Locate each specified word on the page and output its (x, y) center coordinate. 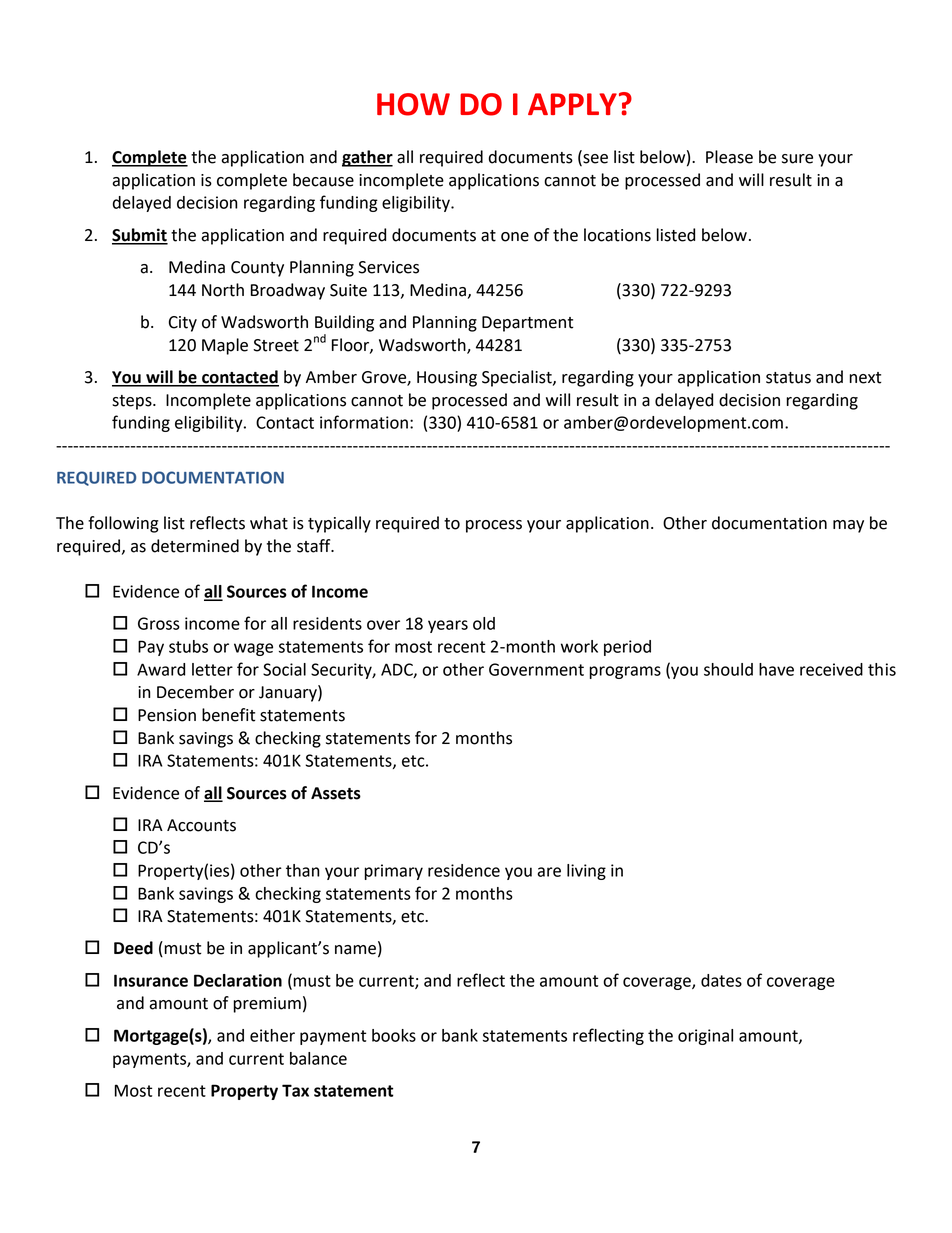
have (776, 669)
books (394, 1035)
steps (133, 402)
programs (625, 672)
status (788, 378)
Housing (447, 379)
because (323, 180)
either (272, 1035)
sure (797, 159)
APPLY (572, 104)
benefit (228, 715)
